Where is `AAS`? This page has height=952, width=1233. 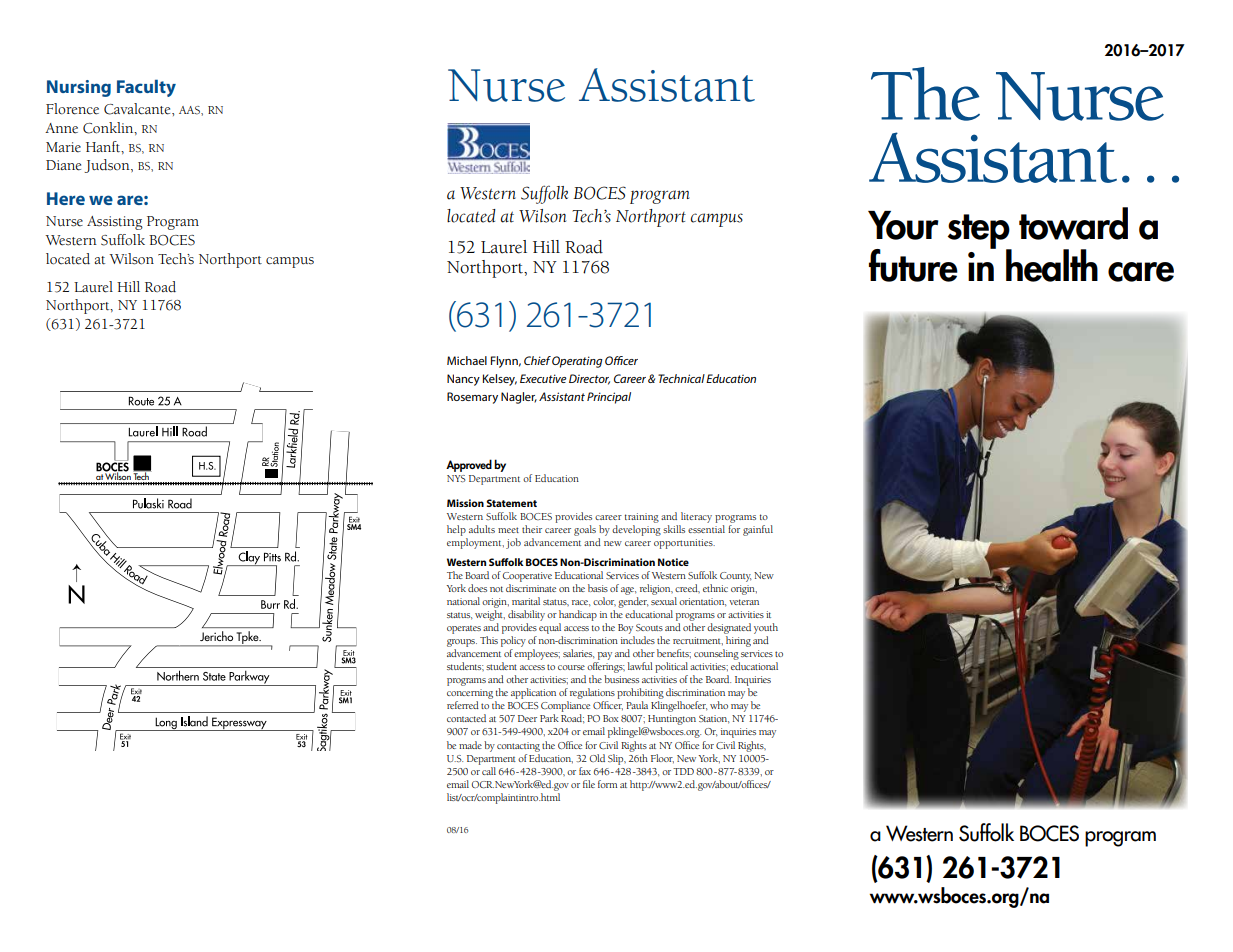
AAS is located at coordinates (190, 110).
